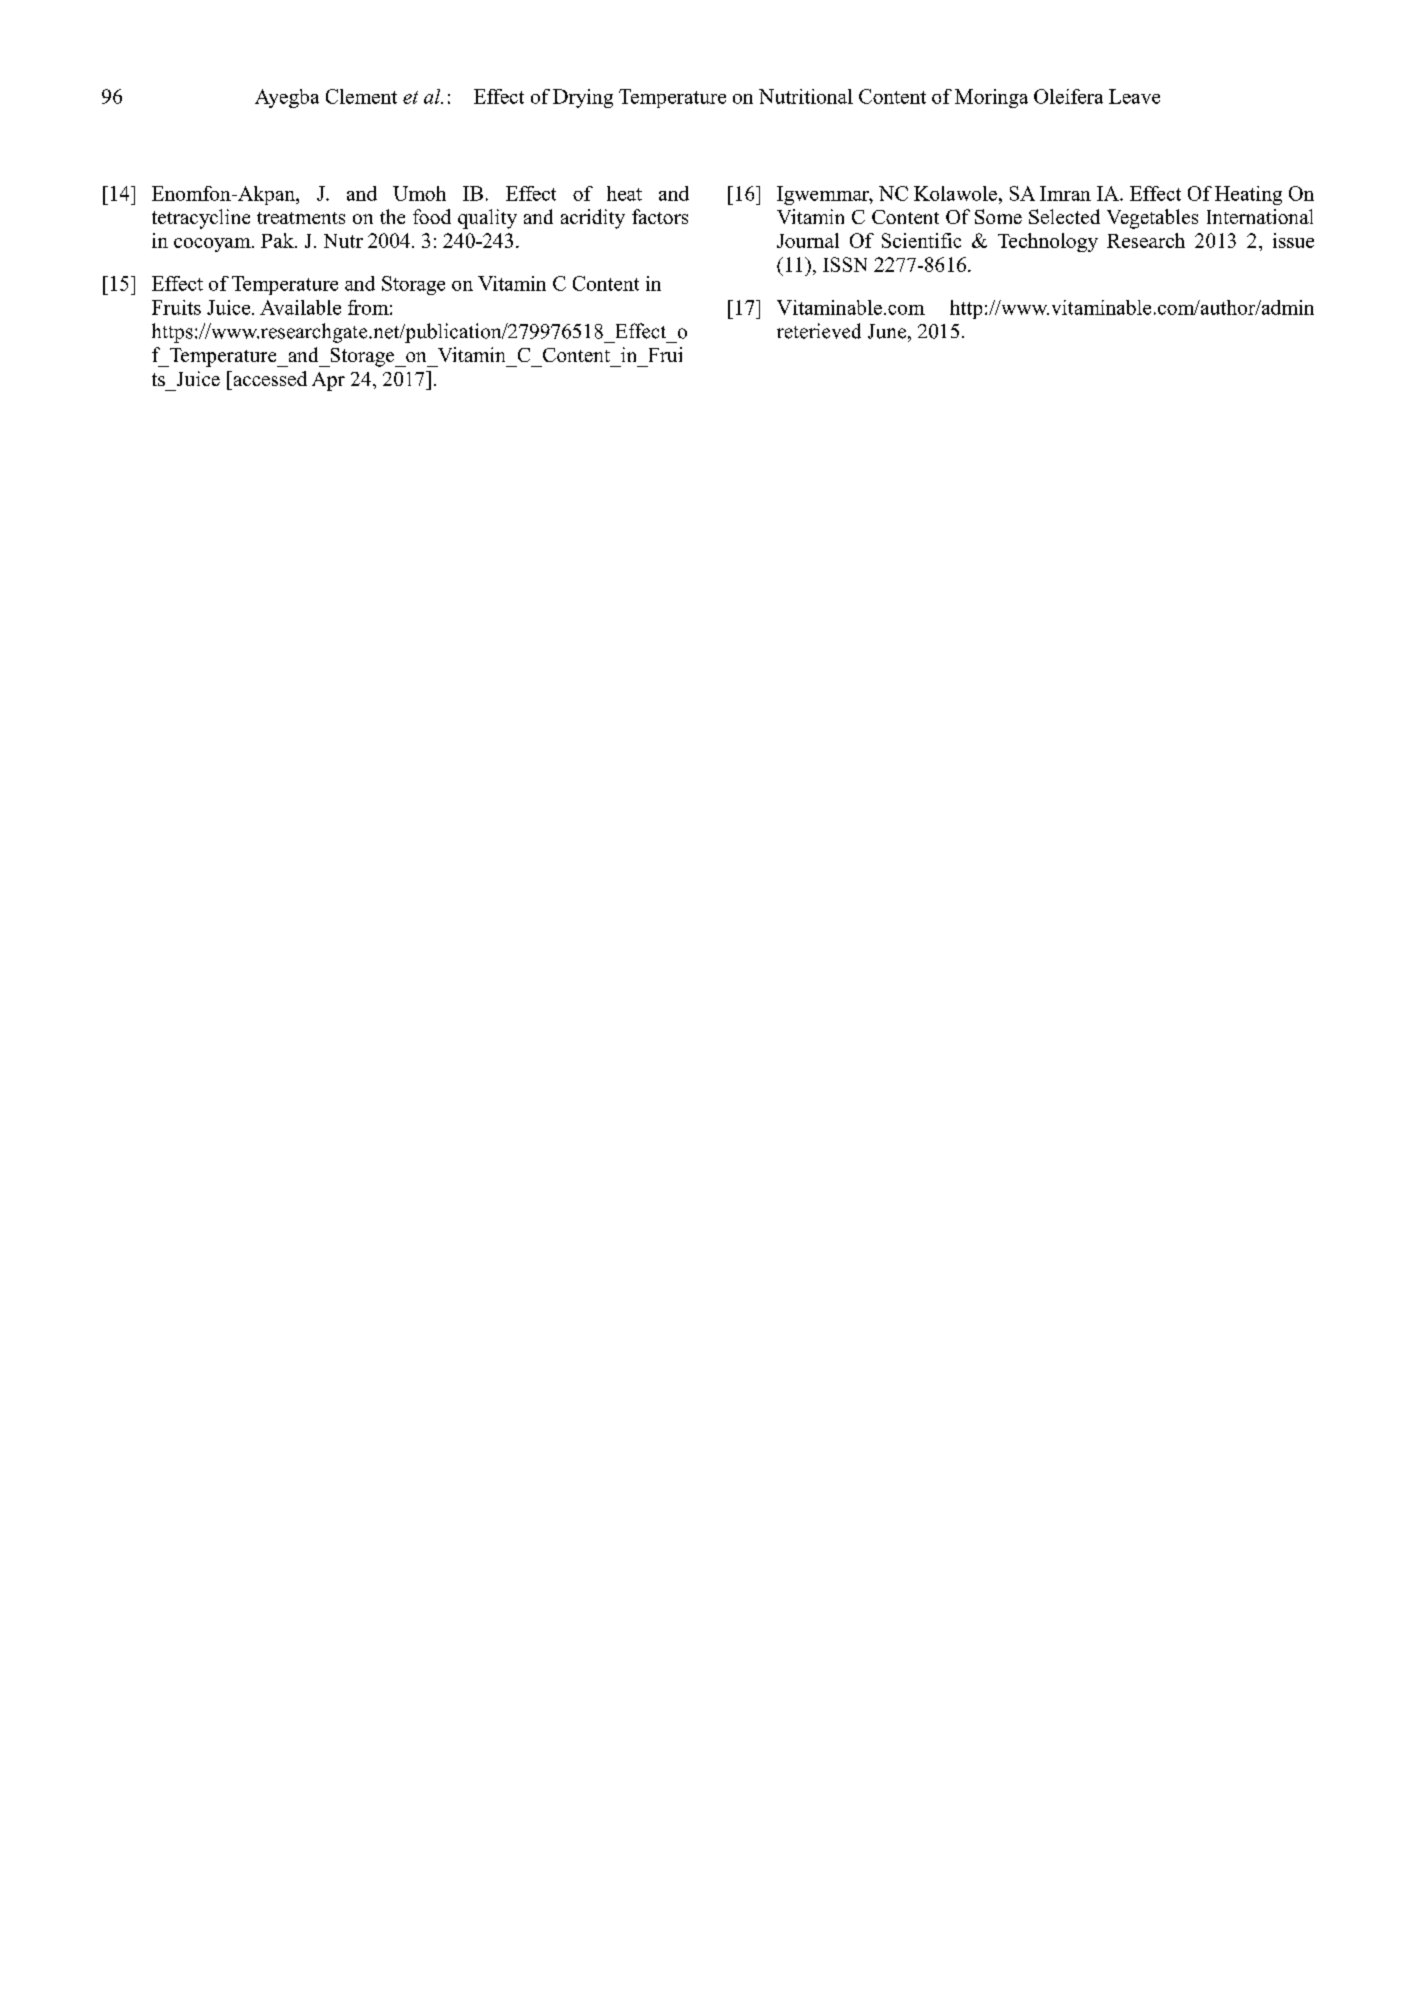  Describe the element at coordinates (269, 378) in the screenshot. I see `accessed` at that location.
